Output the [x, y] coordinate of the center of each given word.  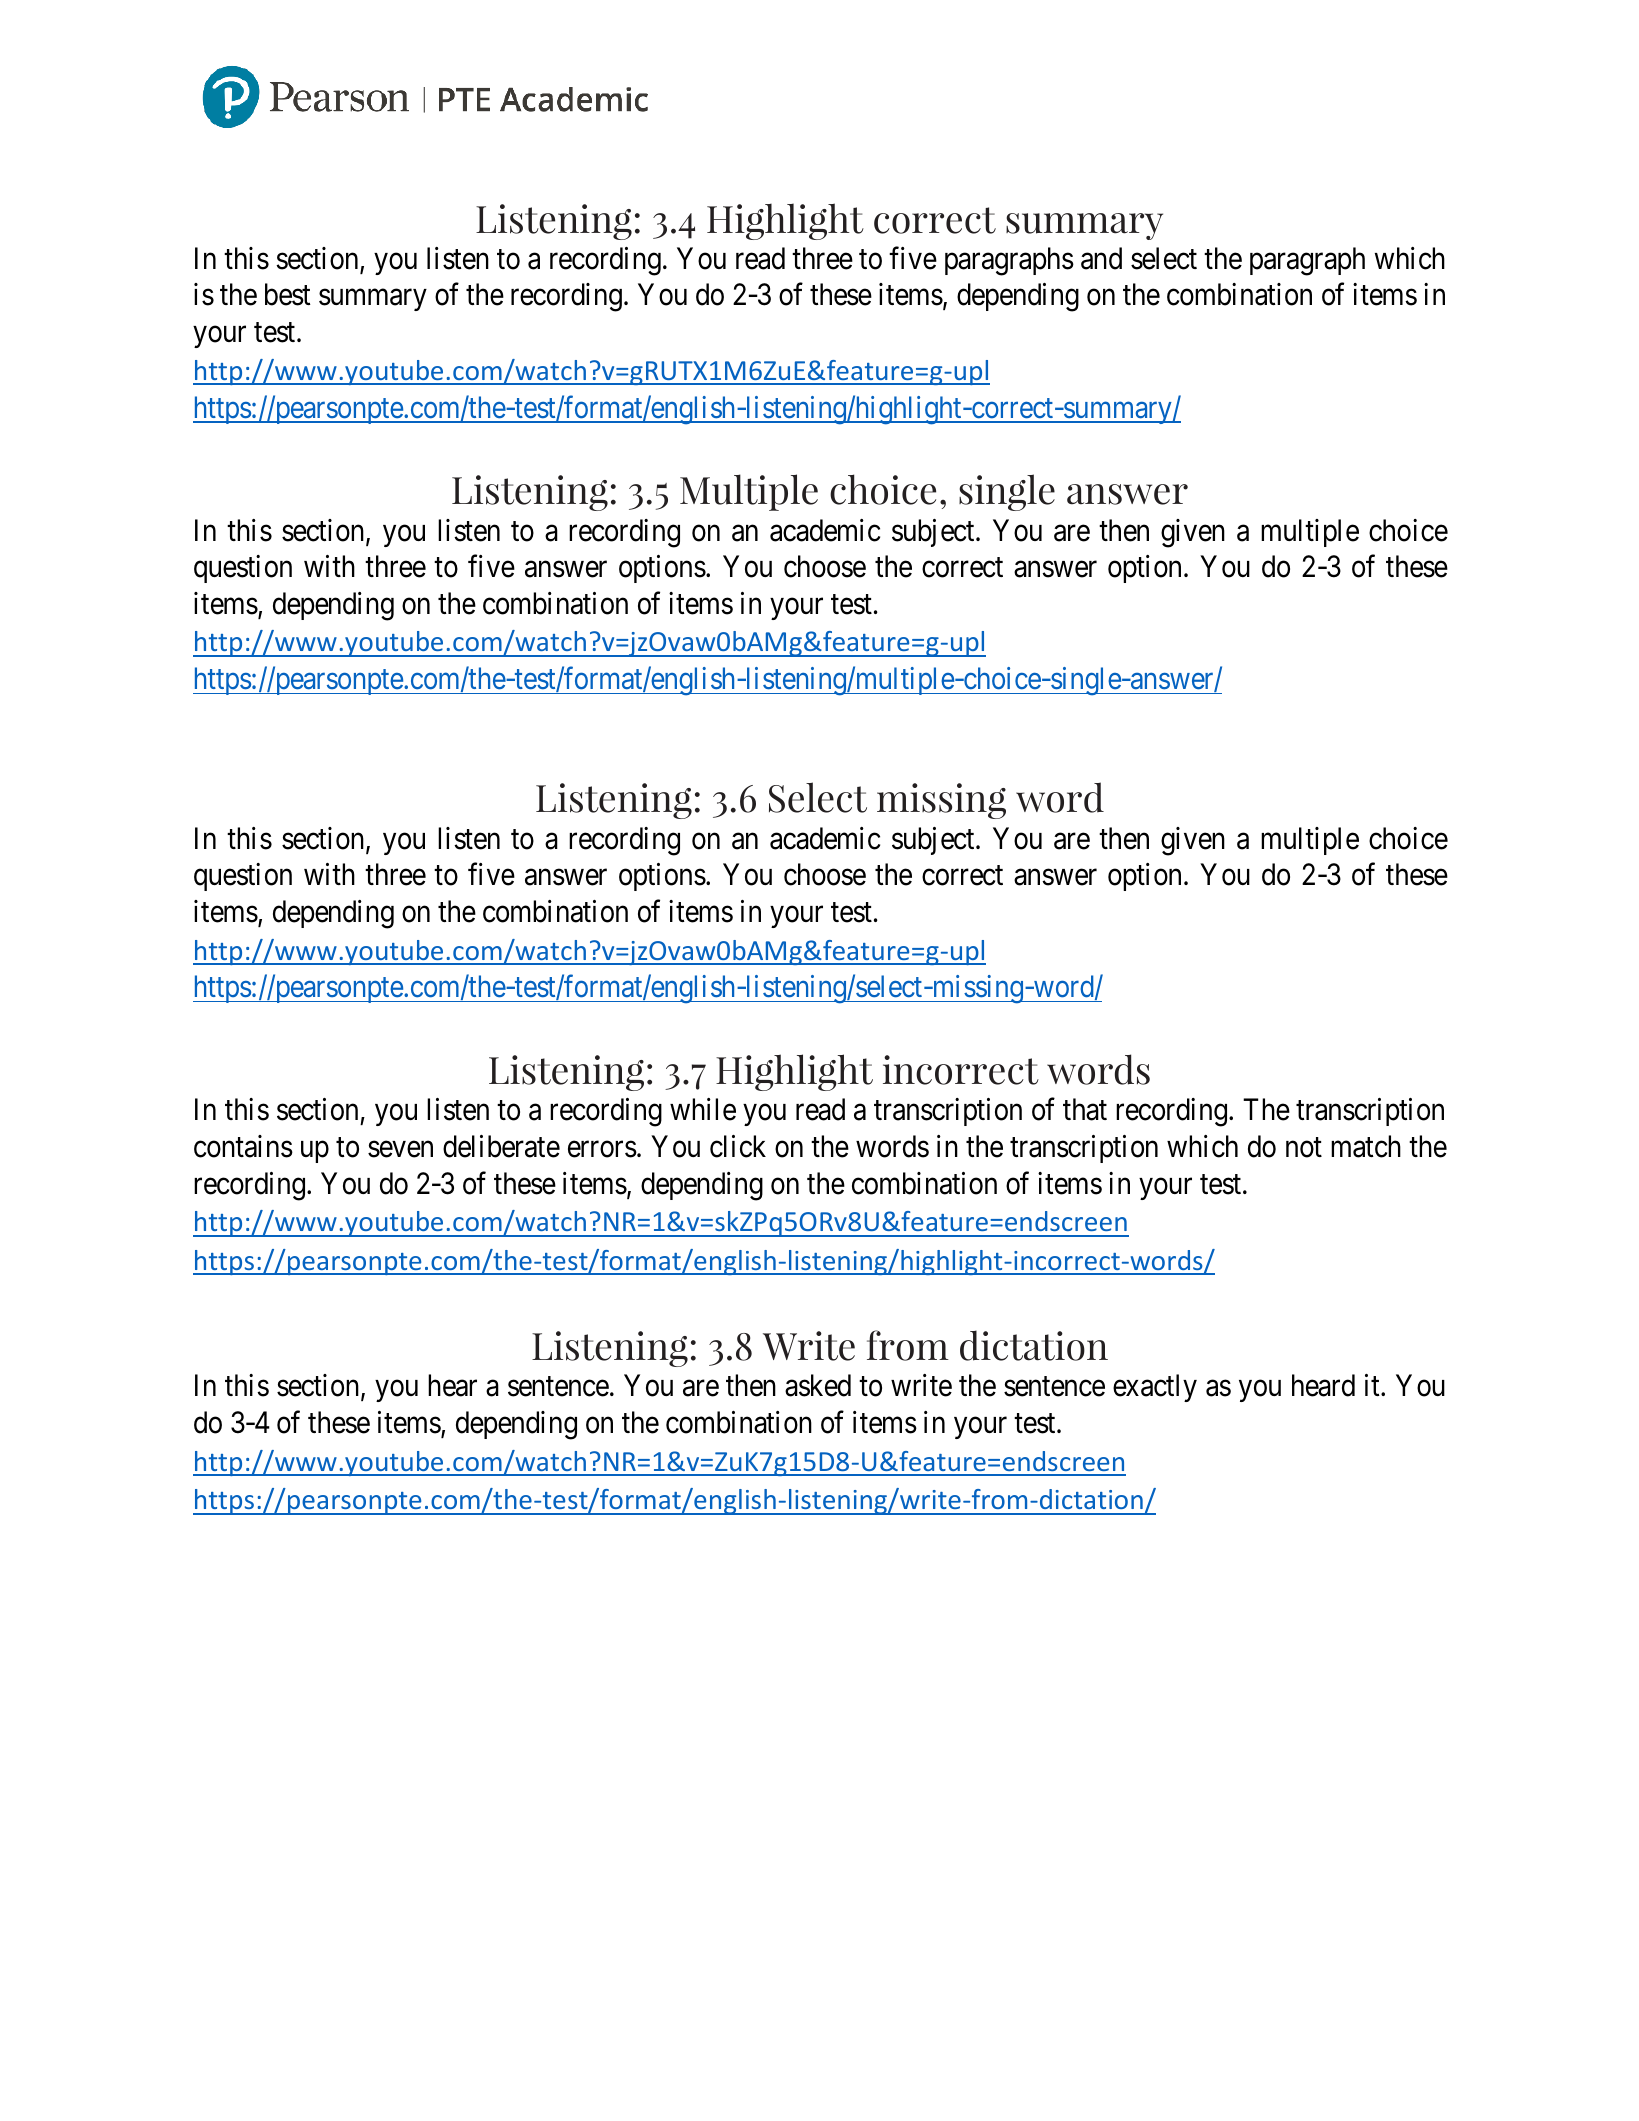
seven [400, 1149]
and [1101, 258]
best [288, 294]
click [738, 1146]
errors [602, 1149]
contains [243, 1146]
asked [818, 1385]
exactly [1155, 1388]
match [1366, 1146]
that [1085, 1109]
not [1304, 1148]
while [703, 1109]
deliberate [501, 1146]
